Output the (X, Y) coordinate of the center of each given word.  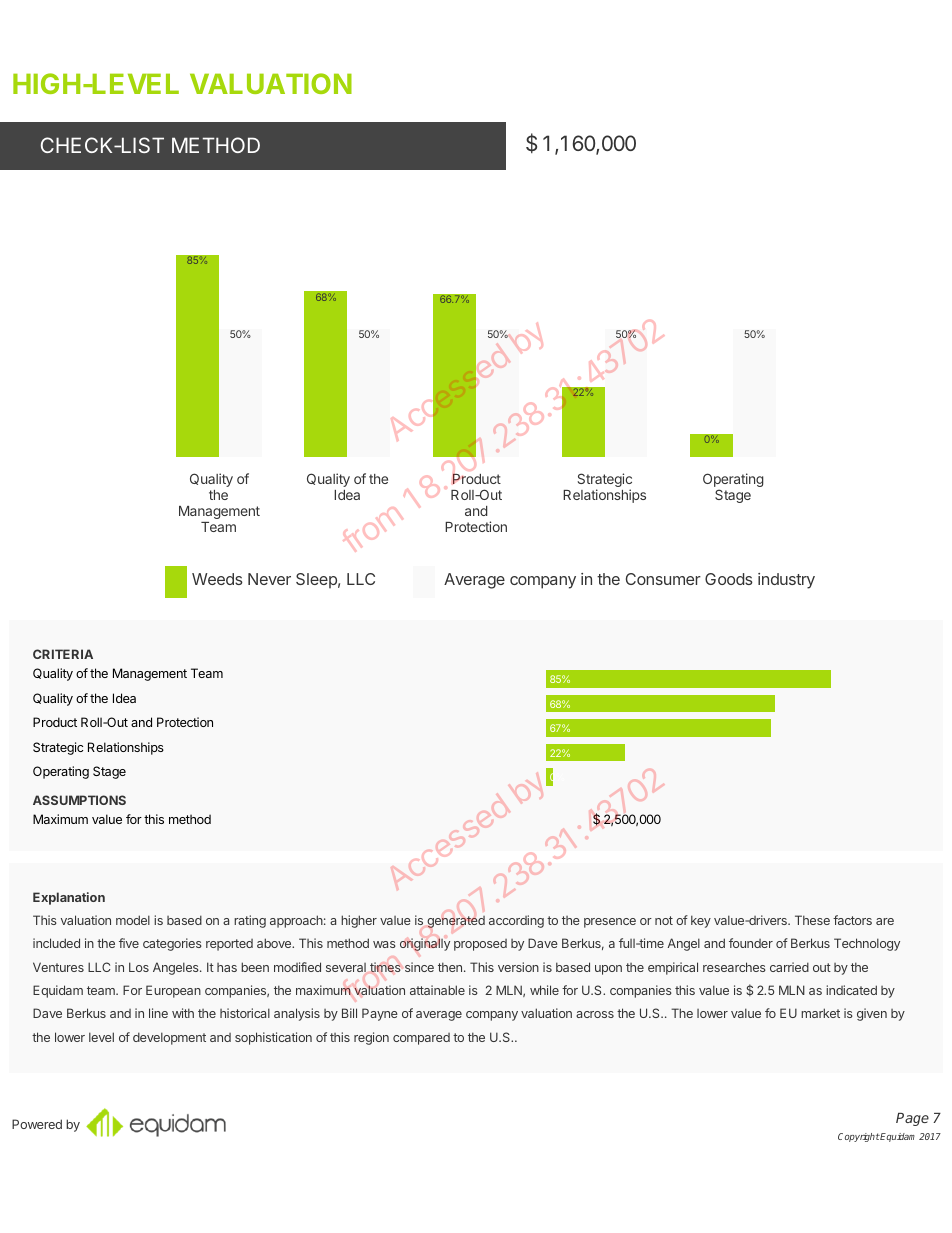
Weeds (217, 579)
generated (456, 922)
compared (421, 1039)
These (812, 920)
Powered (37, 1124)
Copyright (859, 1137)
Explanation (69, 898)
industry (786, 581)
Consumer (663, 579)
